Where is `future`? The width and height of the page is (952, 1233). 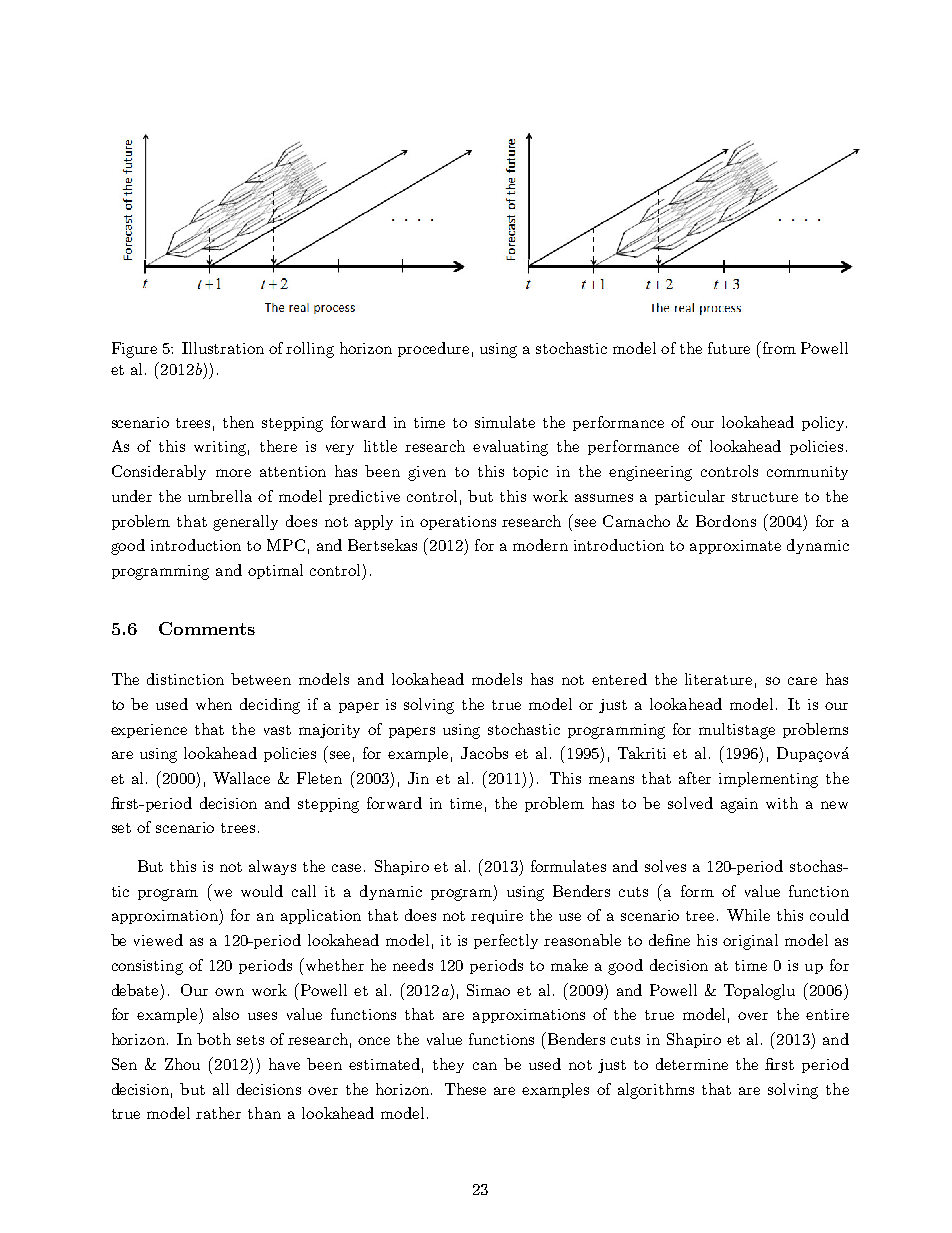 future is located at coordinates (729, 348).
